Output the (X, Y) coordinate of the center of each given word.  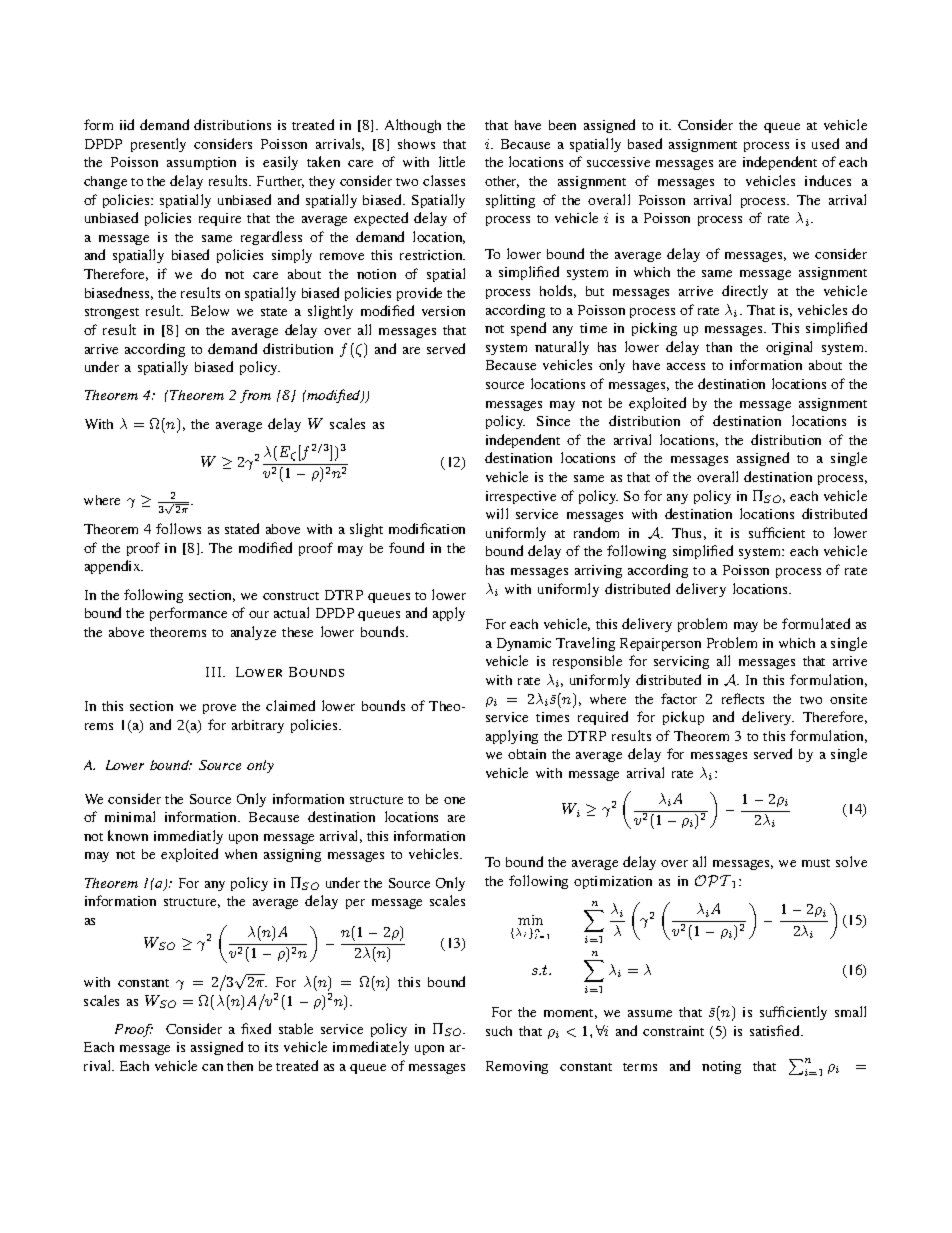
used (825, 143)
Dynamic (524, 644)
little (452, 161)
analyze (253, 633)
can (212, 1067)
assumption (201, 163)
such (499, 1031)
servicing (681, 662)
